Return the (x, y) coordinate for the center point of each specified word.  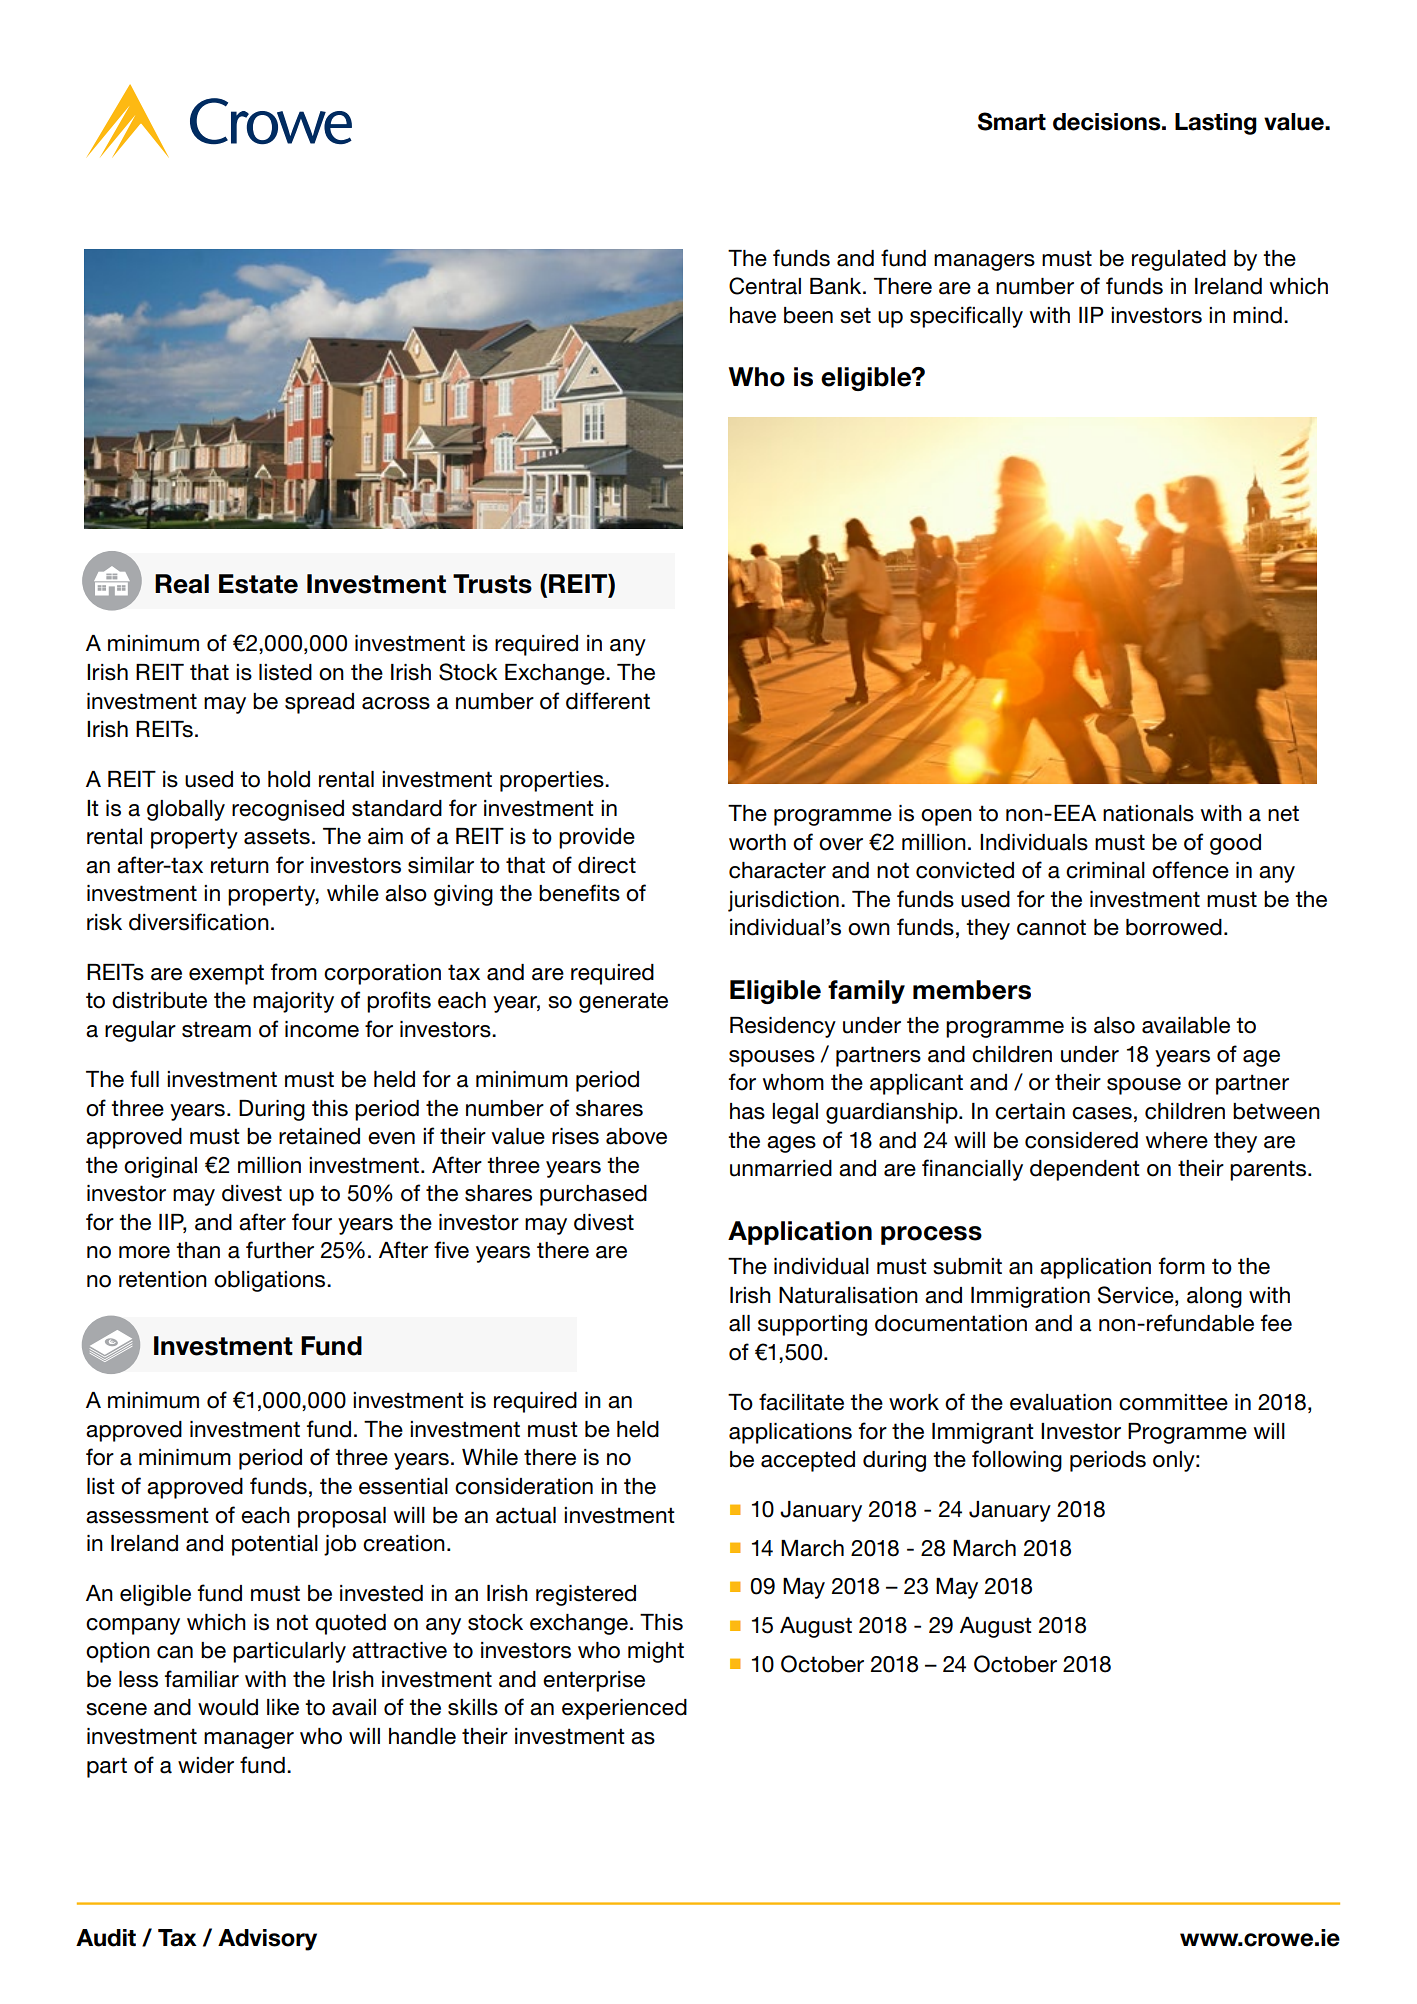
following (1017, 1461)
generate (623, 1002)
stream (216, 1029)
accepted (808, 1461)
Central (765, 286)
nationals (1148, 813)
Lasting (1216, 124)
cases (1102, 1113)
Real (182, 584)
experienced (624, 1709)
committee (1173, 1402)
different (608, 701)
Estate (258, 584)
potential (275, 1545)
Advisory (267, 1940)
